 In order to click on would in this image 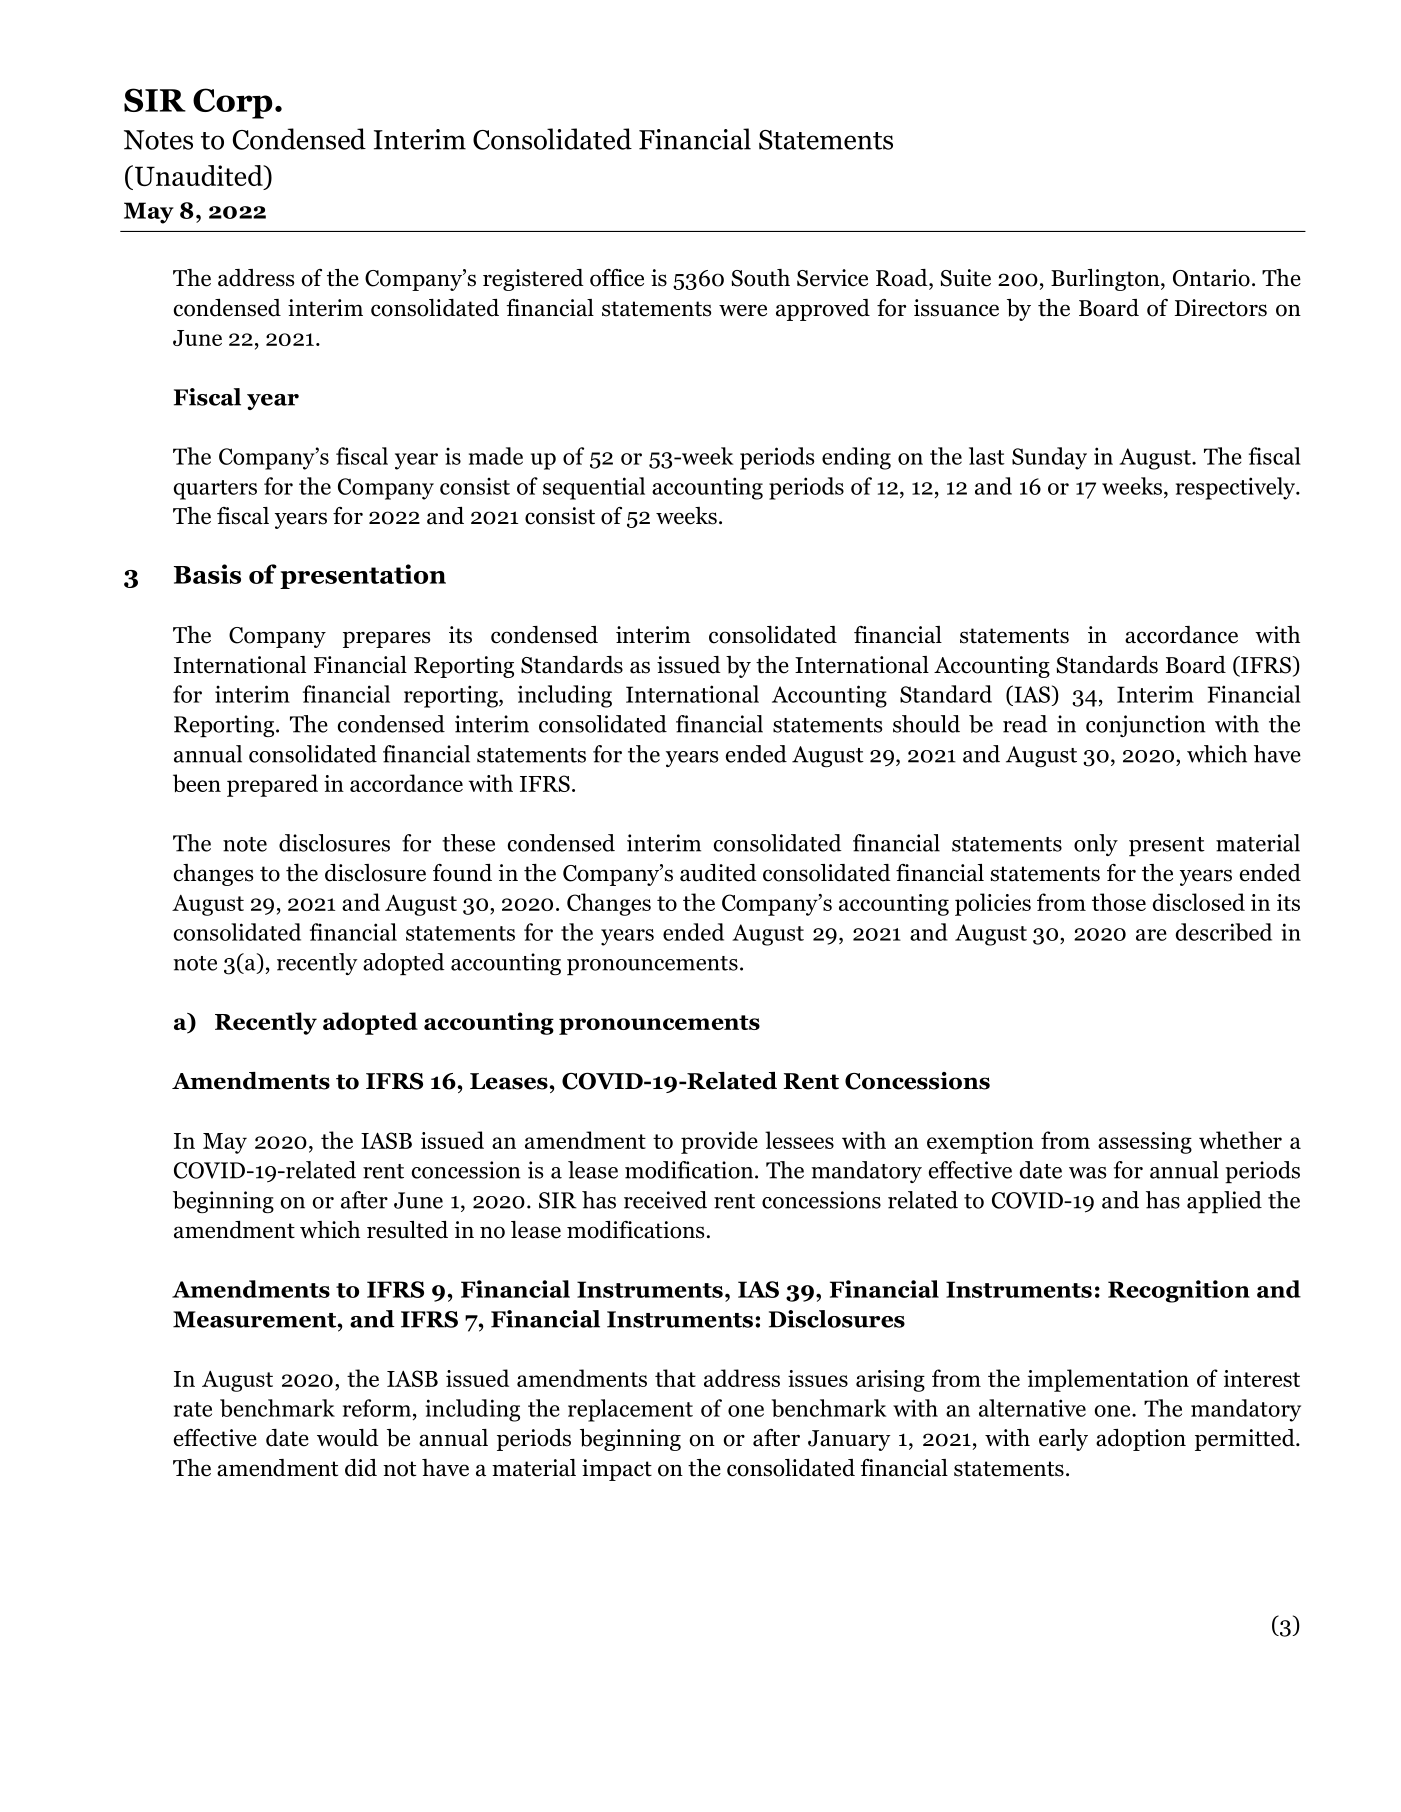, I will do `click(348, 1438)`.
